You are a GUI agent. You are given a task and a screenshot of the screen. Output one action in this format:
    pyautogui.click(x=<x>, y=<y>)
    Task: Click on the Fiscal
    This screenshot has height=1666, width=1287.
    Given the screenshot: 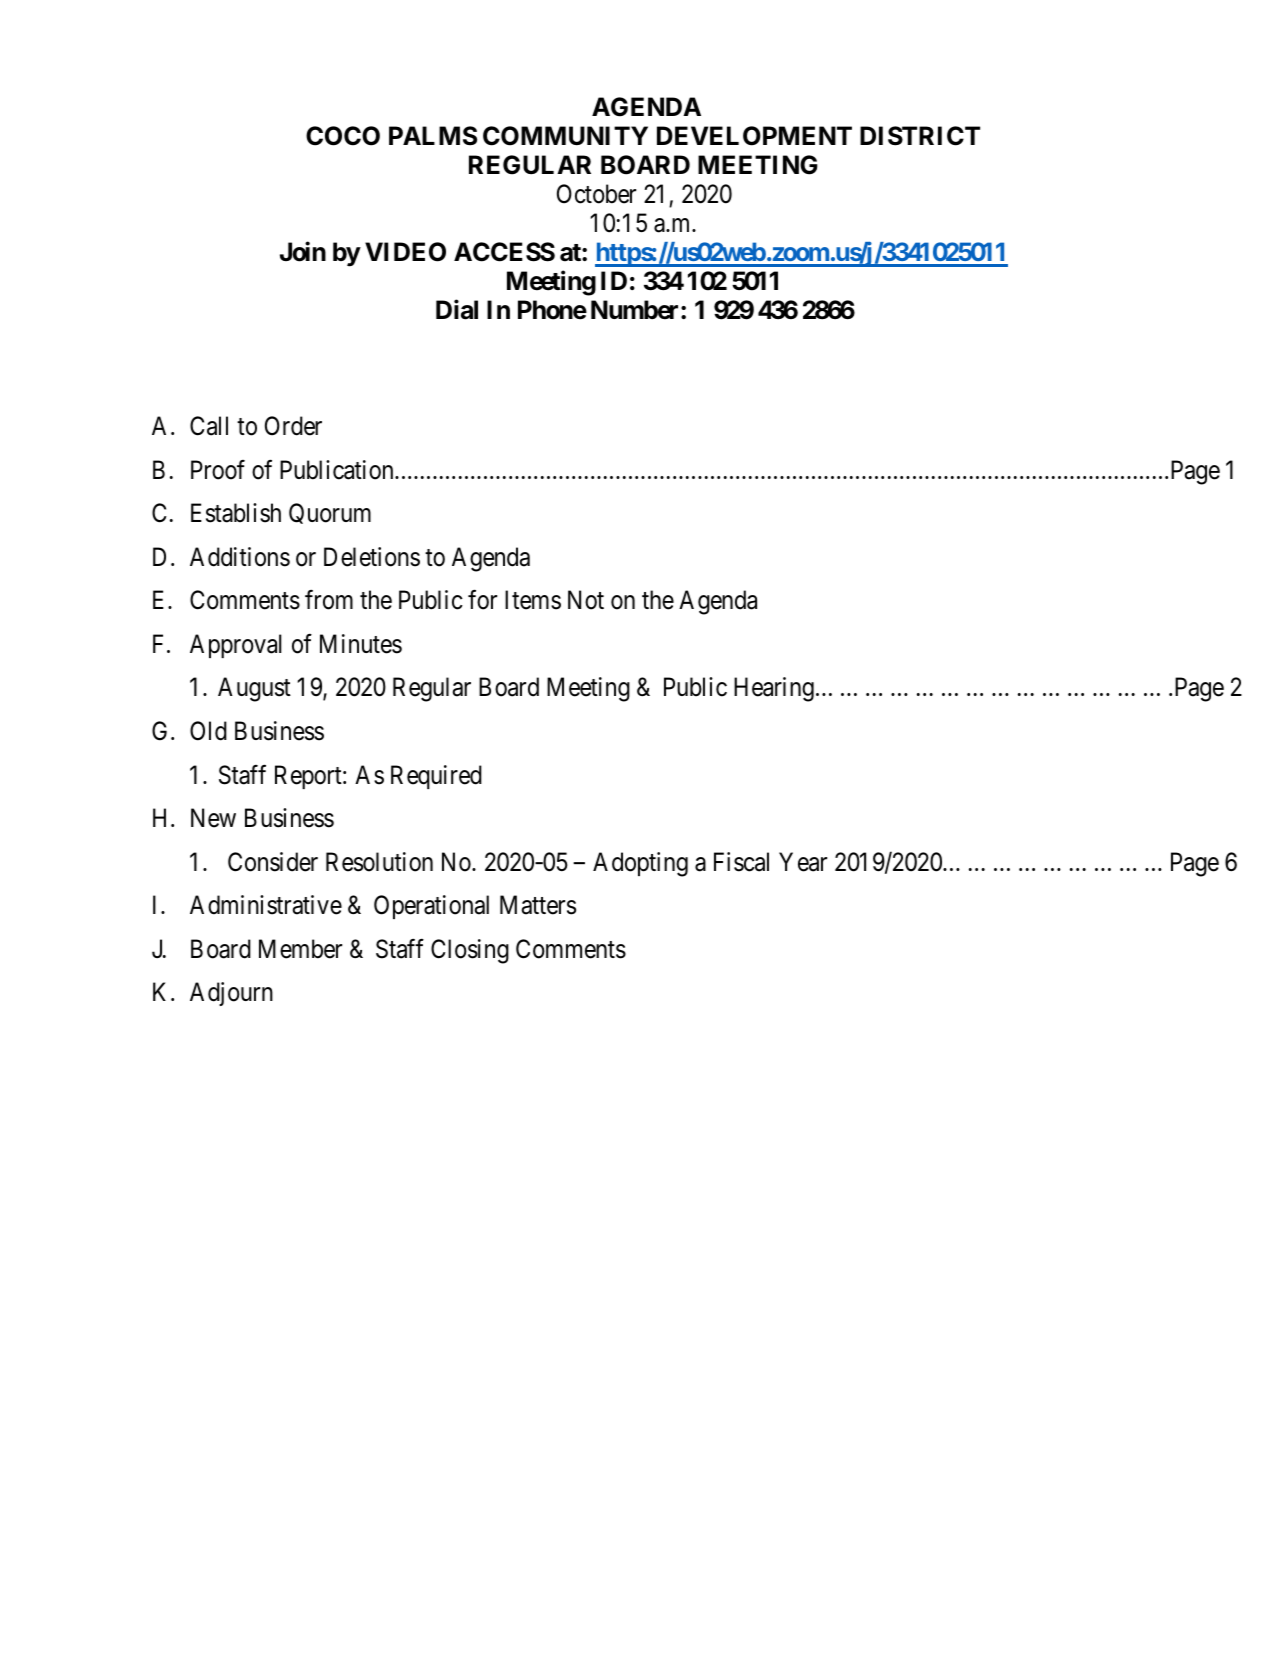 What is the action you would take?
    pyautogui.click(x=741, y=862)
